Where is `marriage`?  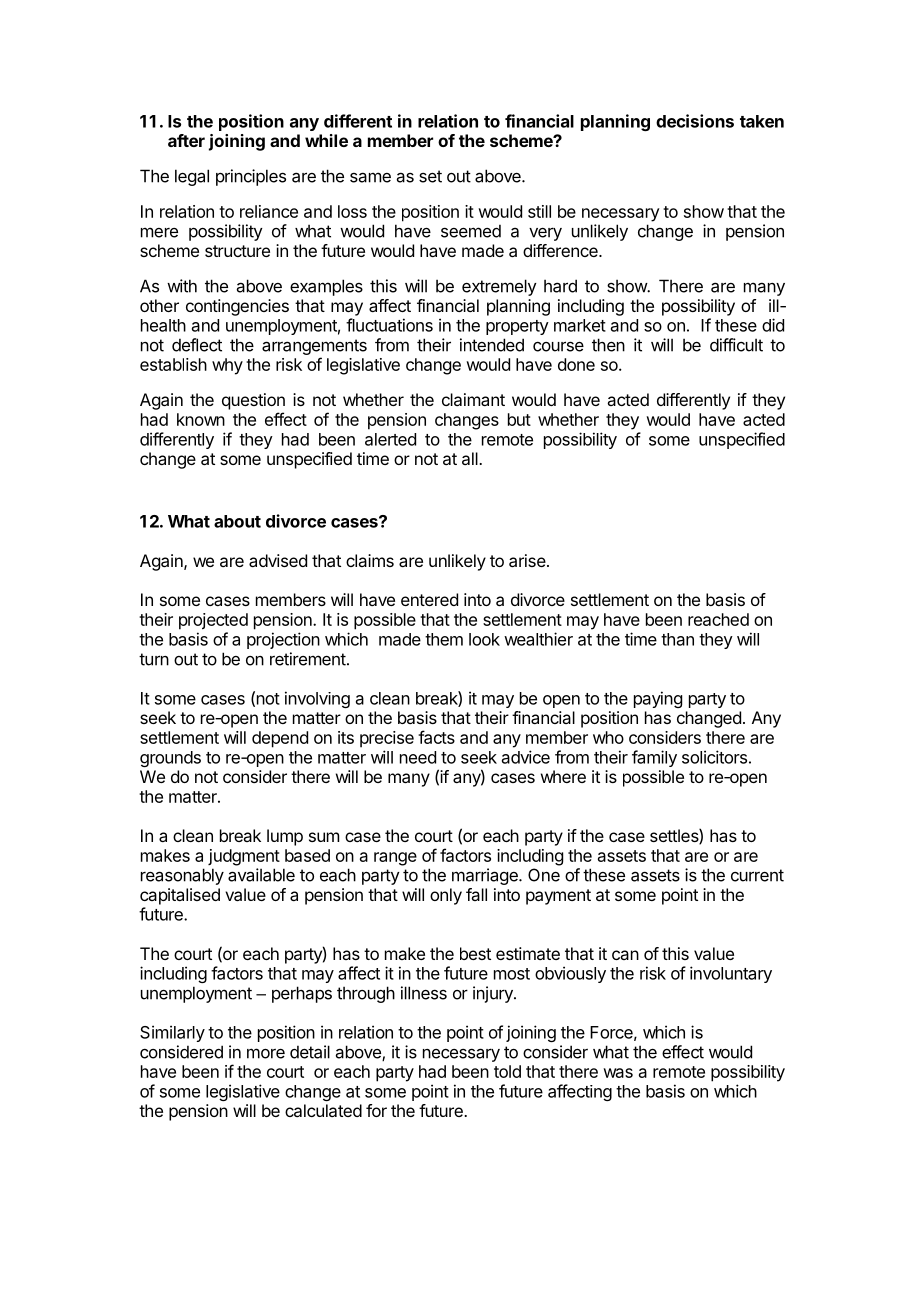 marriage is located at coordinates (486, 876).
